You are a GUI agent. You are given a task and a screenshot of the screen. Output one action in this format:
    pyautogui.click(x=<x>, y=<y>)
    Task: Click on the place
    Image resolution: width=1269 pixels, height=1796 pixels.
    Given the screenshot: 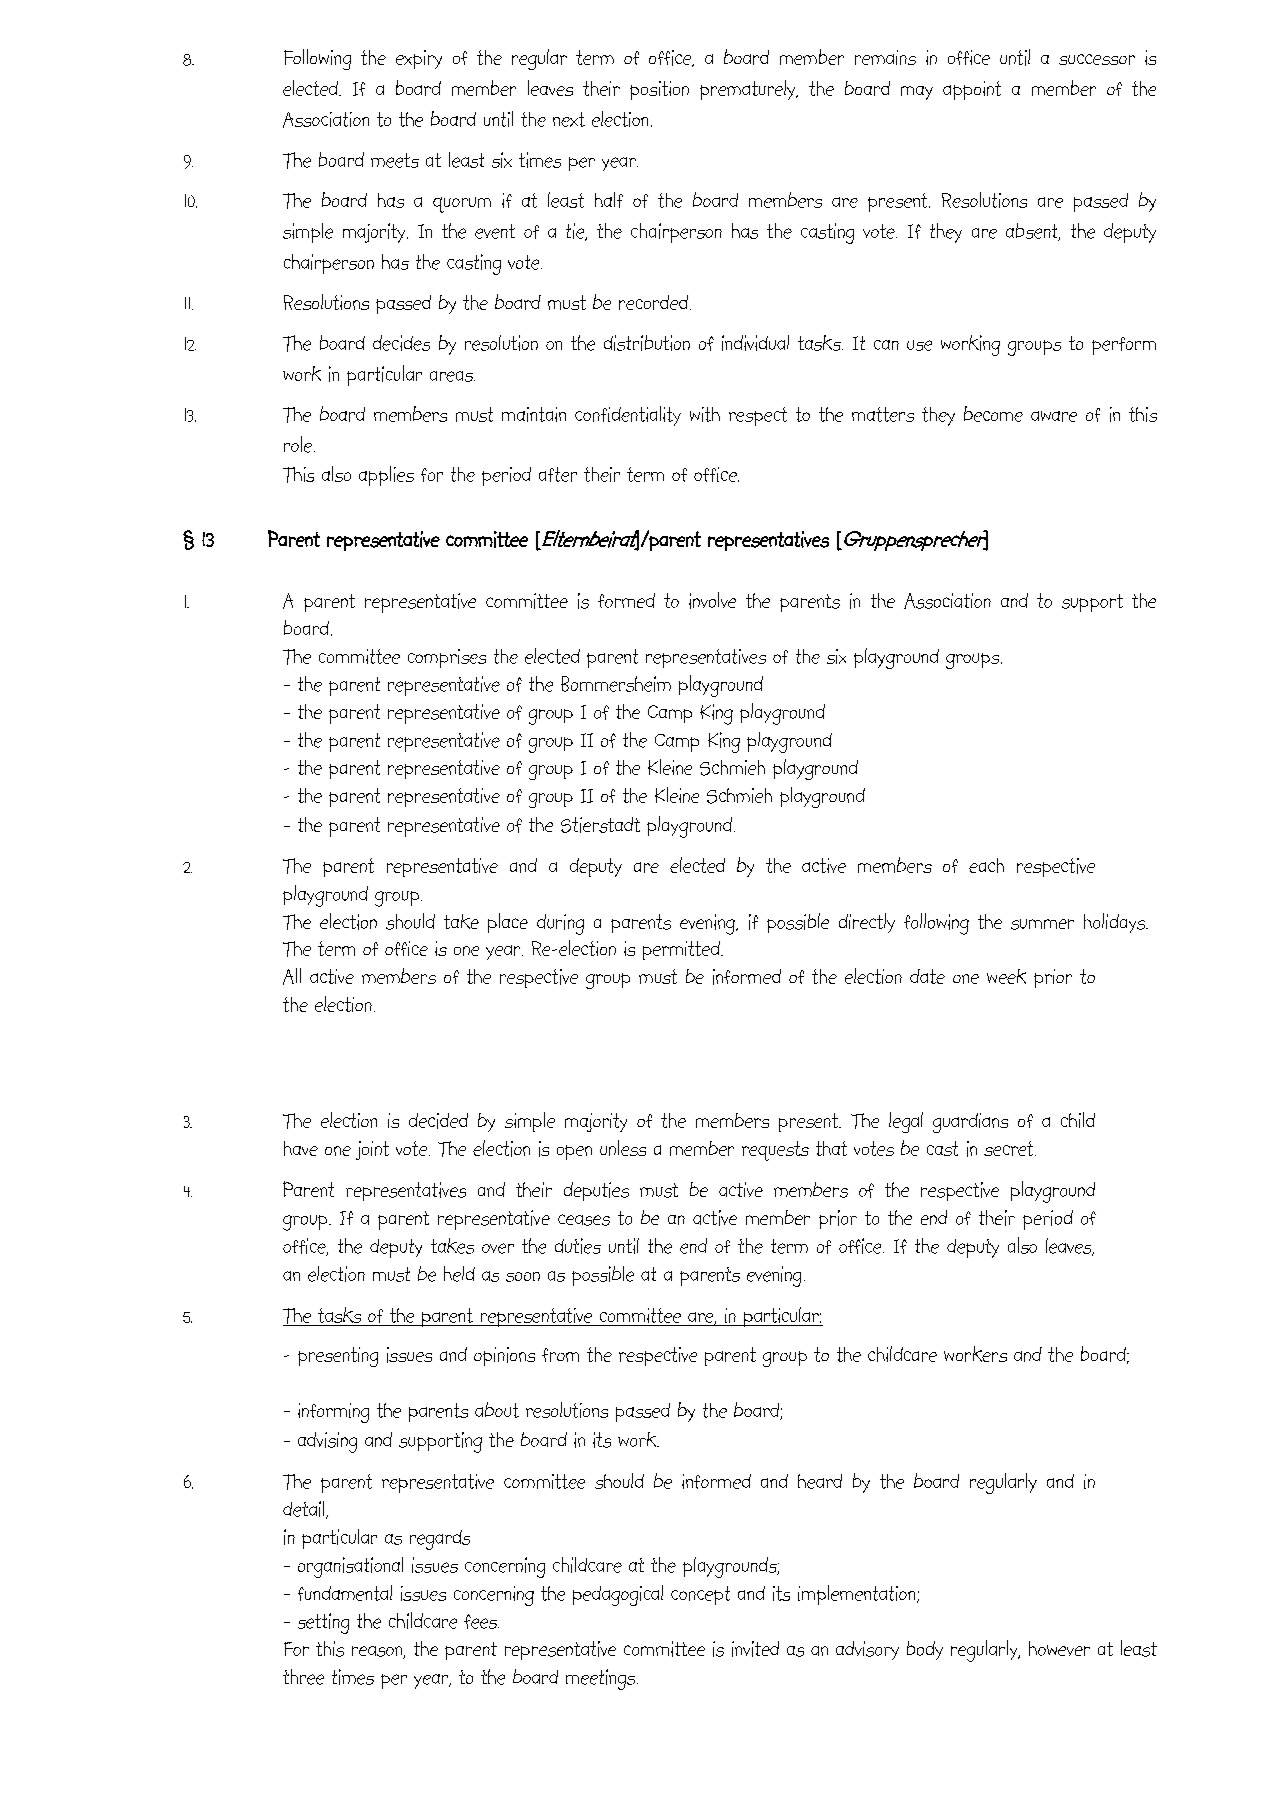 What is the action you would take?
    pyautogui.click(x=508, y=923)
